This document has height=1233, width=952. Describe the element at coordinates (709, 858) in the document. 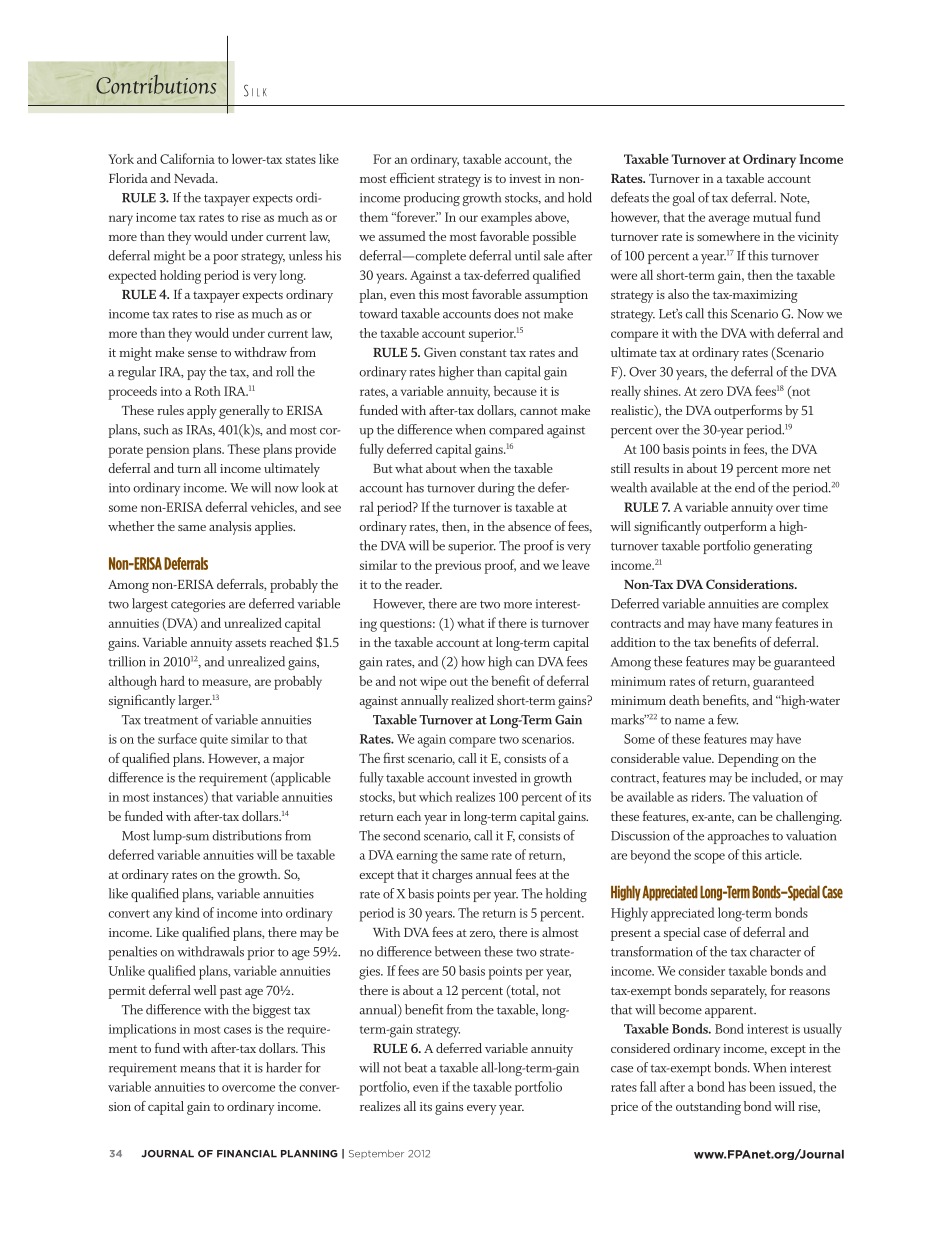

I see `scope` at that location.
